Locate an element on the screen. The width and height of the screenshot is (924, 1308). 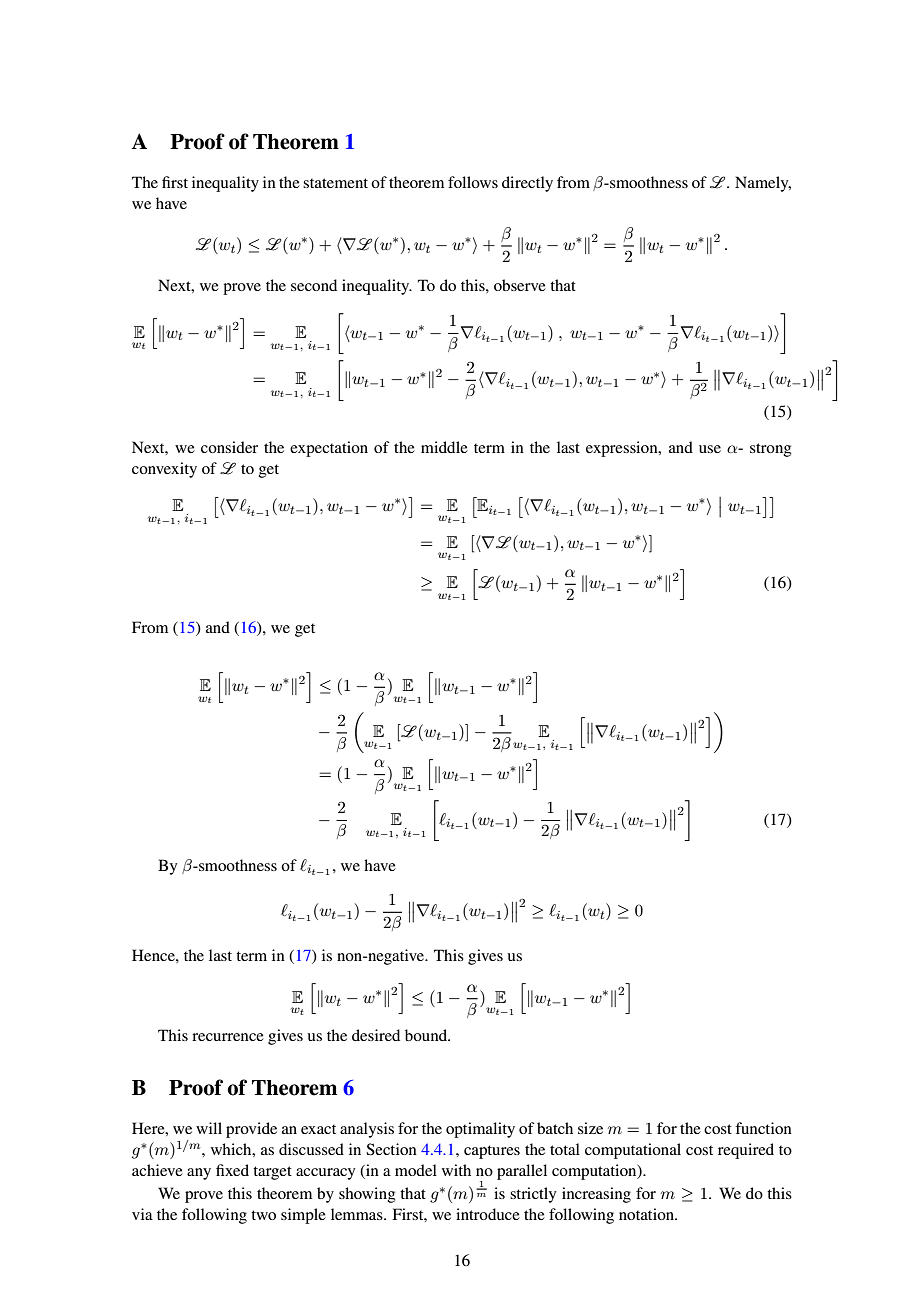
follows is located at coordinates (473, 182).
